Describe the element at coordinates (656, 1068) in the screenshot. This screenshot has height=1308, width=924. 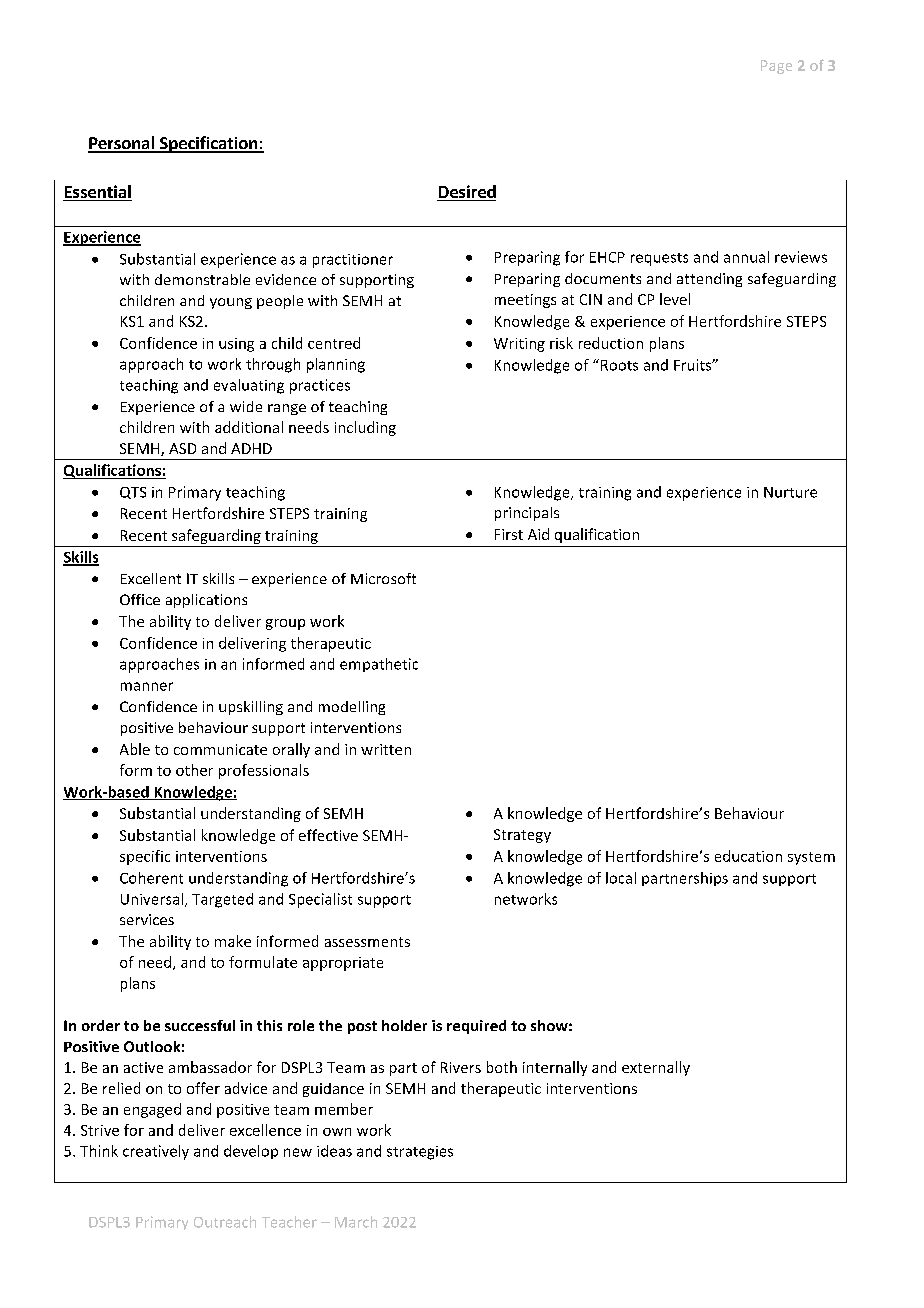
I see `externally` at that location.
